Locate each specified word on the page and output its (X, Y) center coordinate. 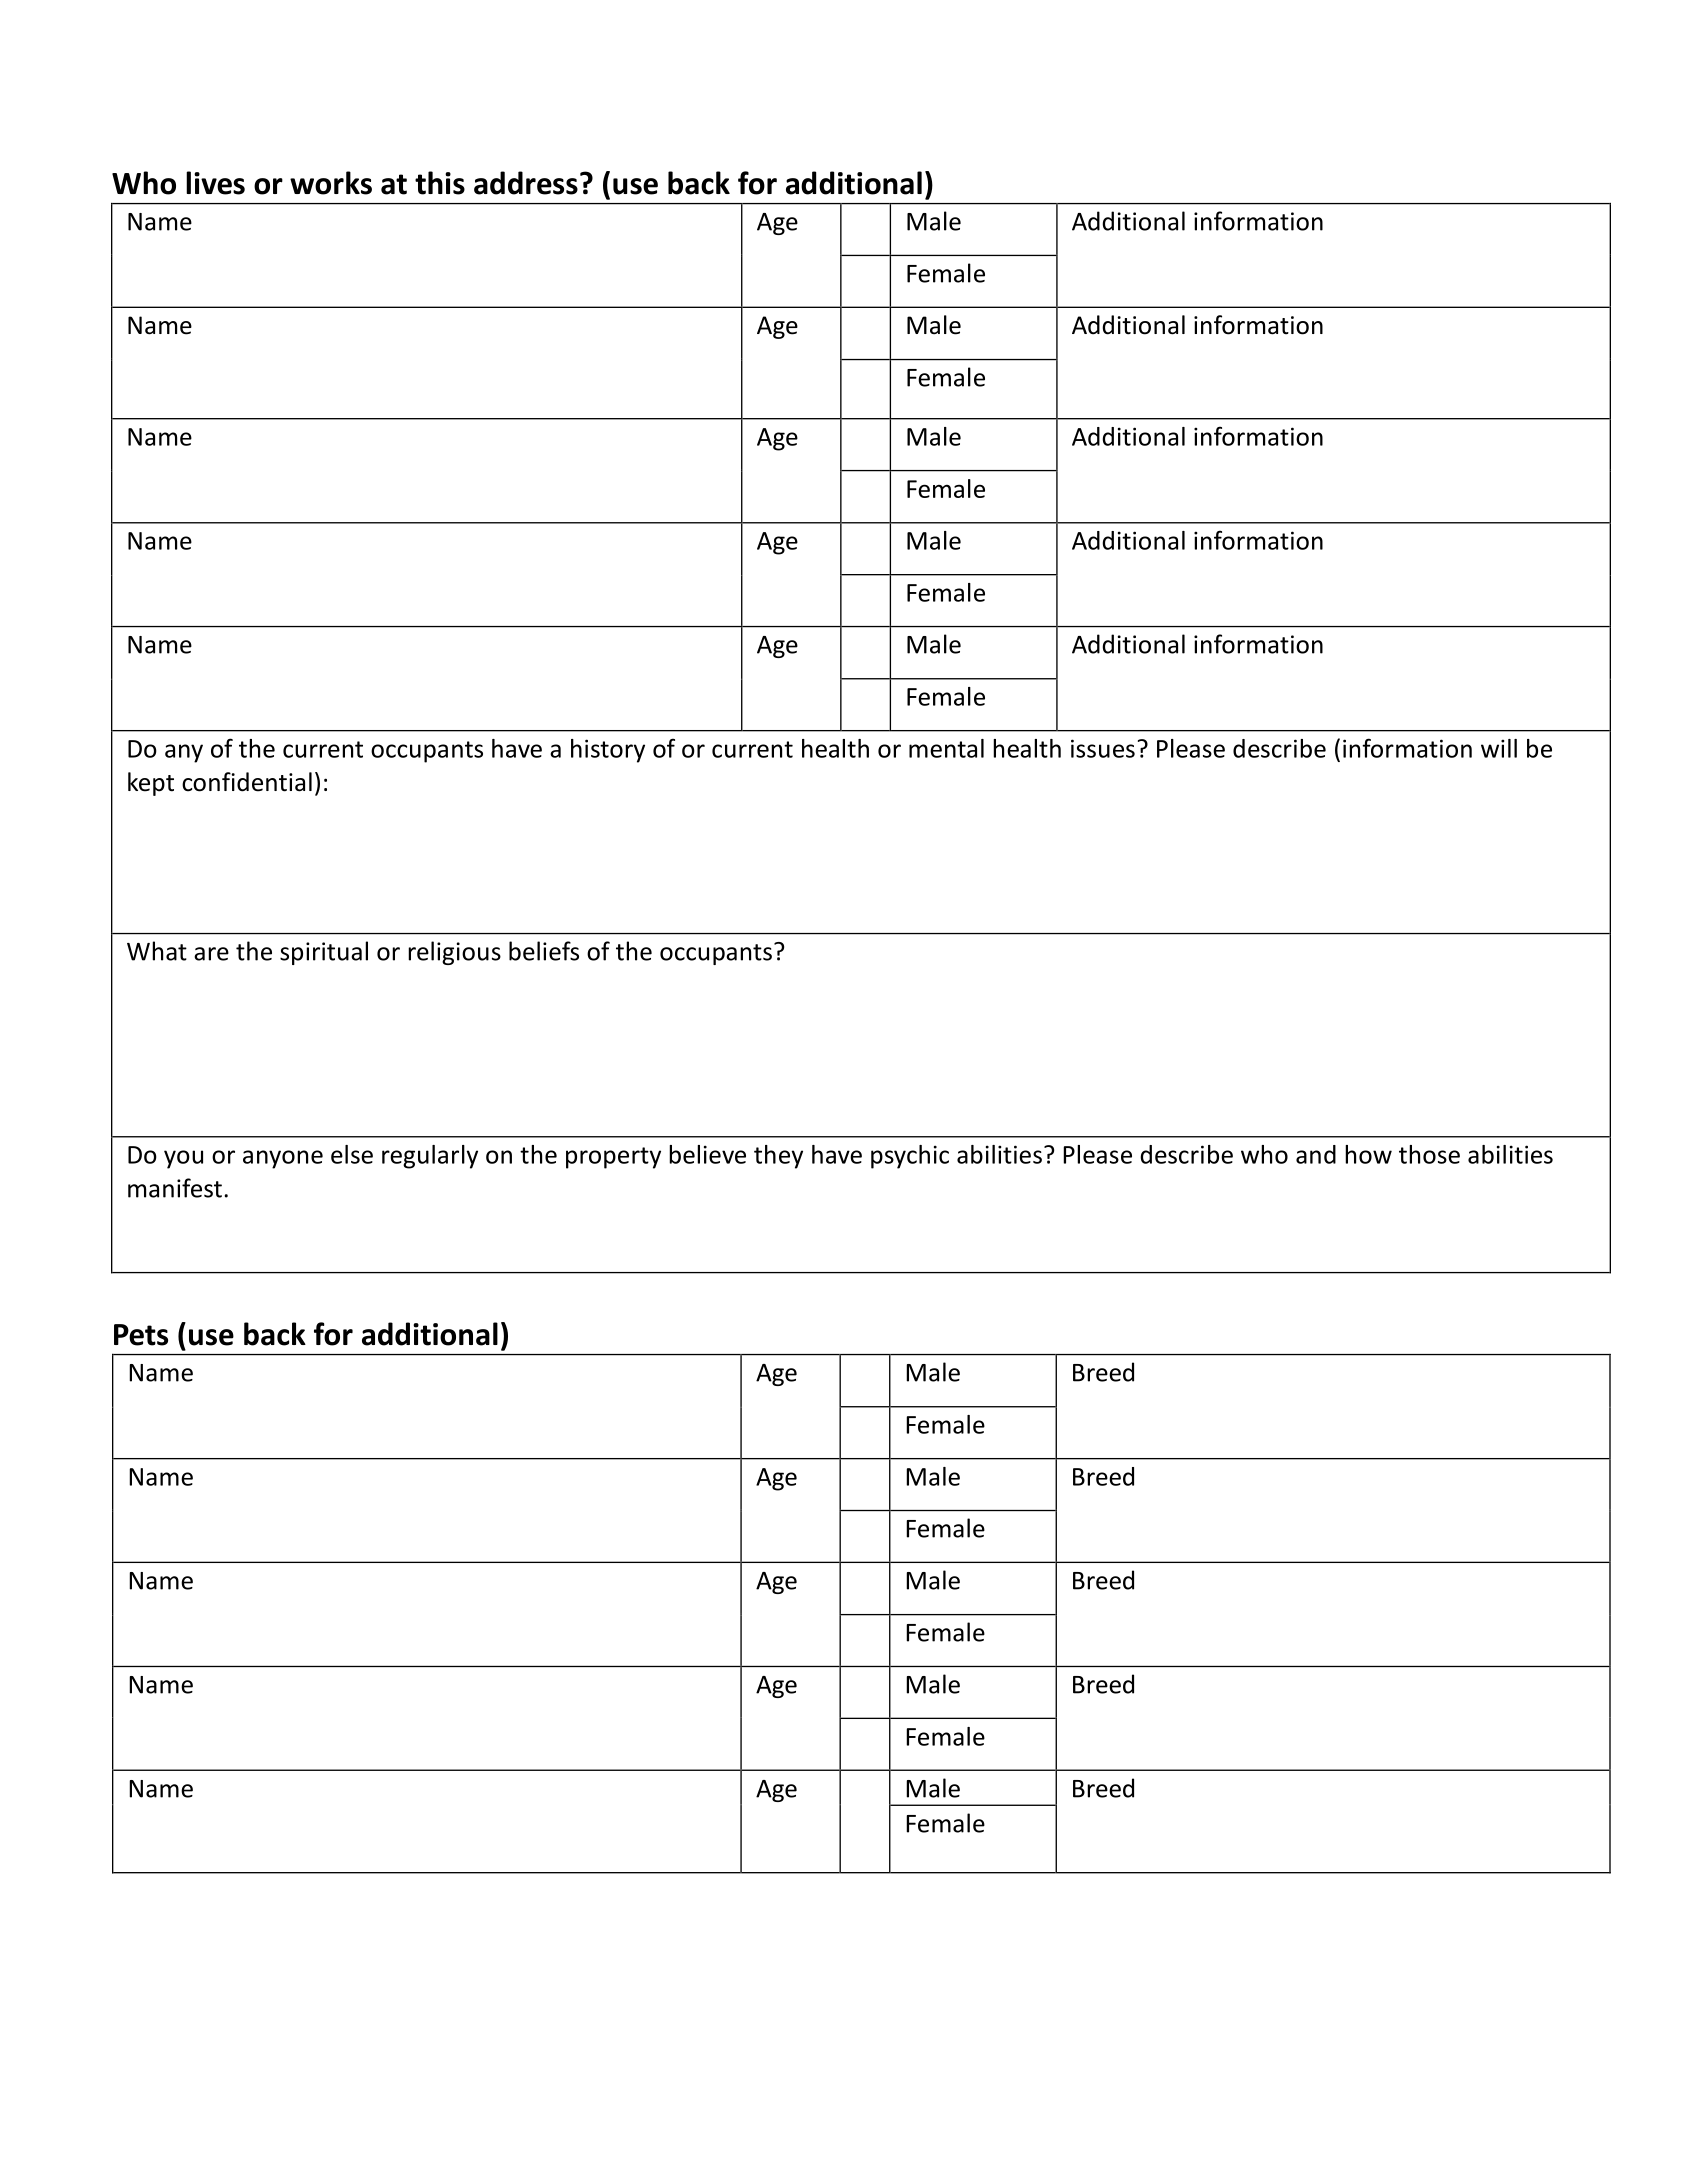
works (331, 183)
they (778, 1157)
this (440, 183)
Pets (141, 1335)
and (1316, 1154)
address (526, 183)
